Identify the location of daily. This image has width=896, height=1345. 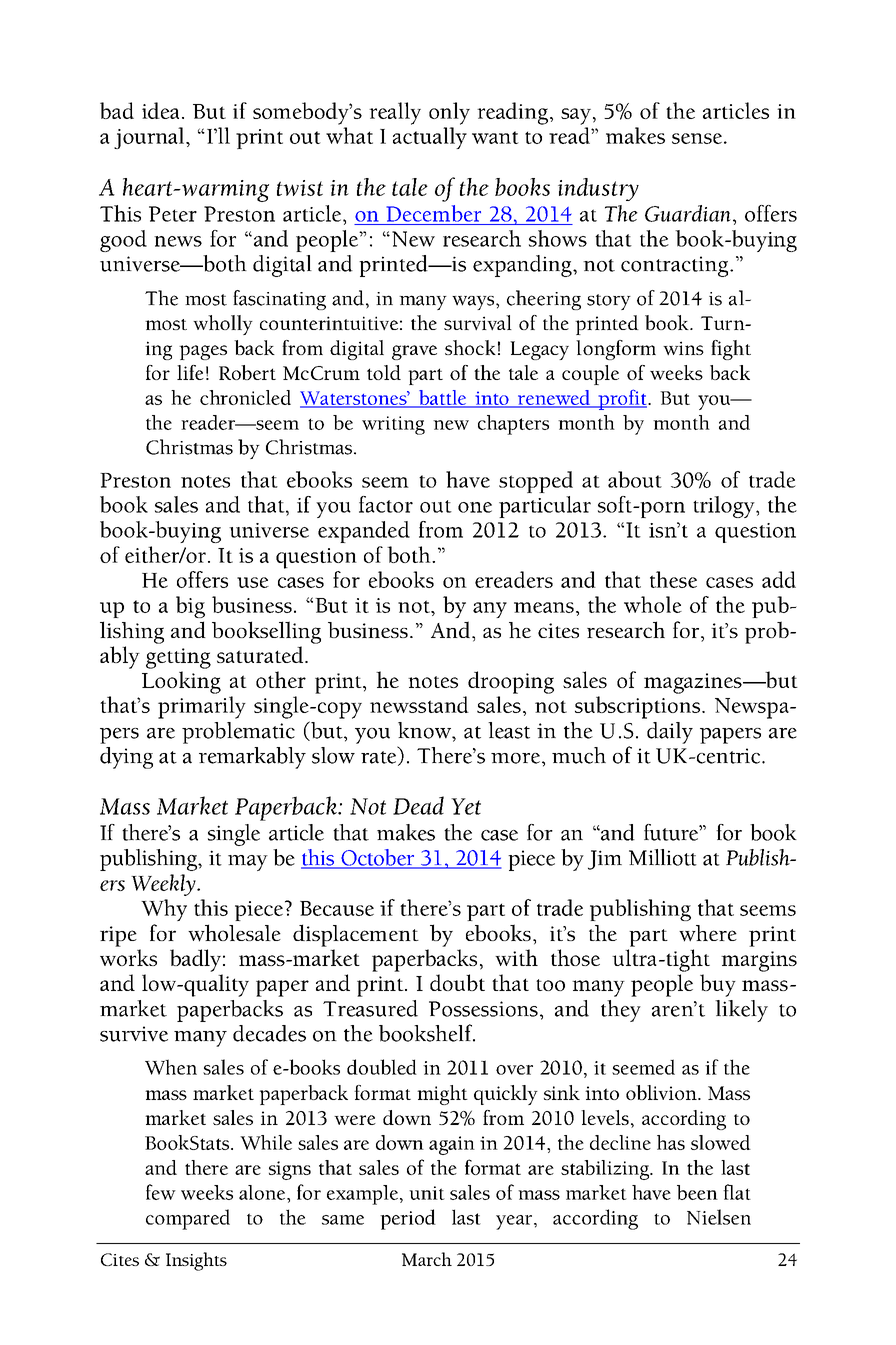
(670, 733).
